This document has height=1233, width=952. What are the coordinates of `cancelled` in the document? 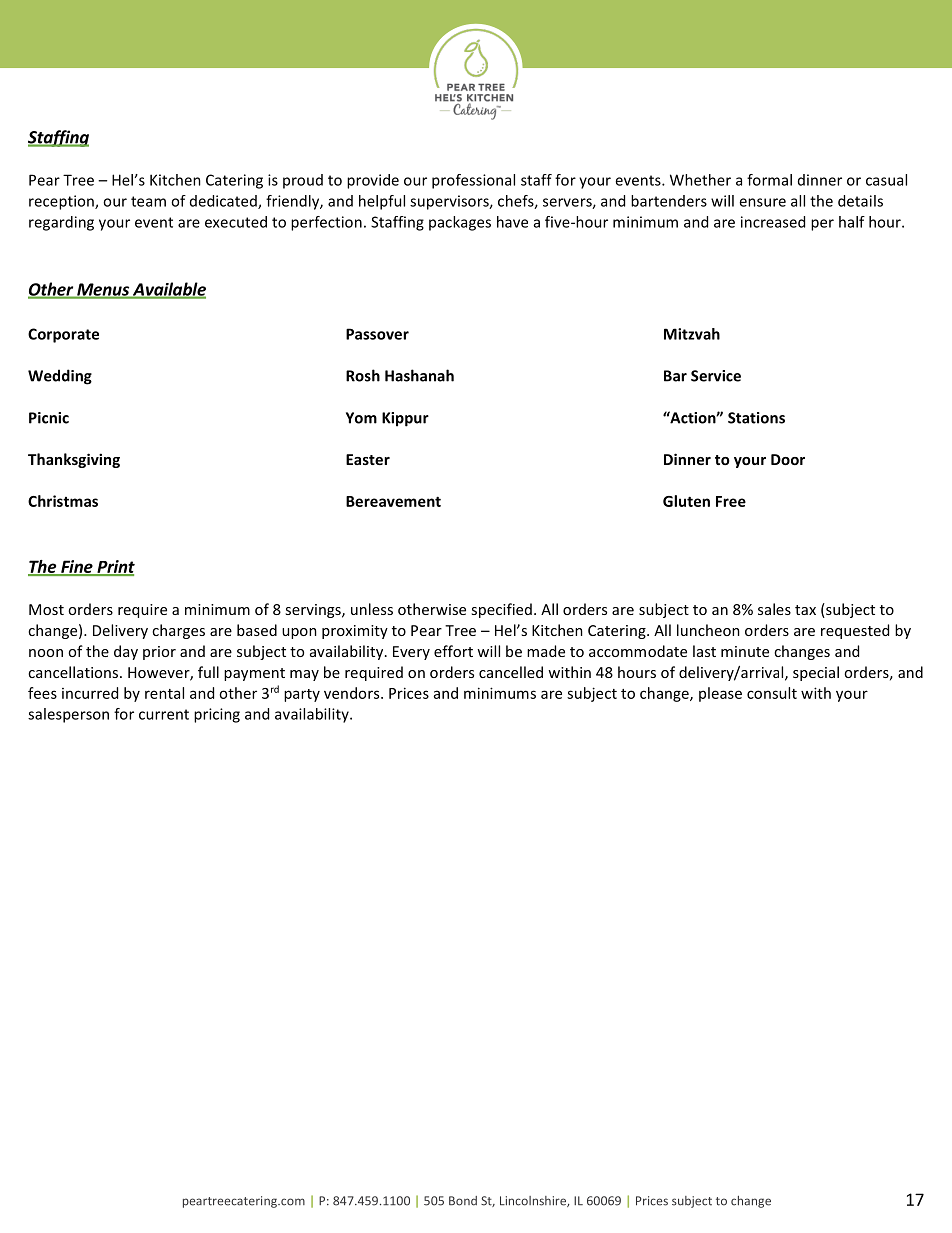 It's located at (511, 672).
